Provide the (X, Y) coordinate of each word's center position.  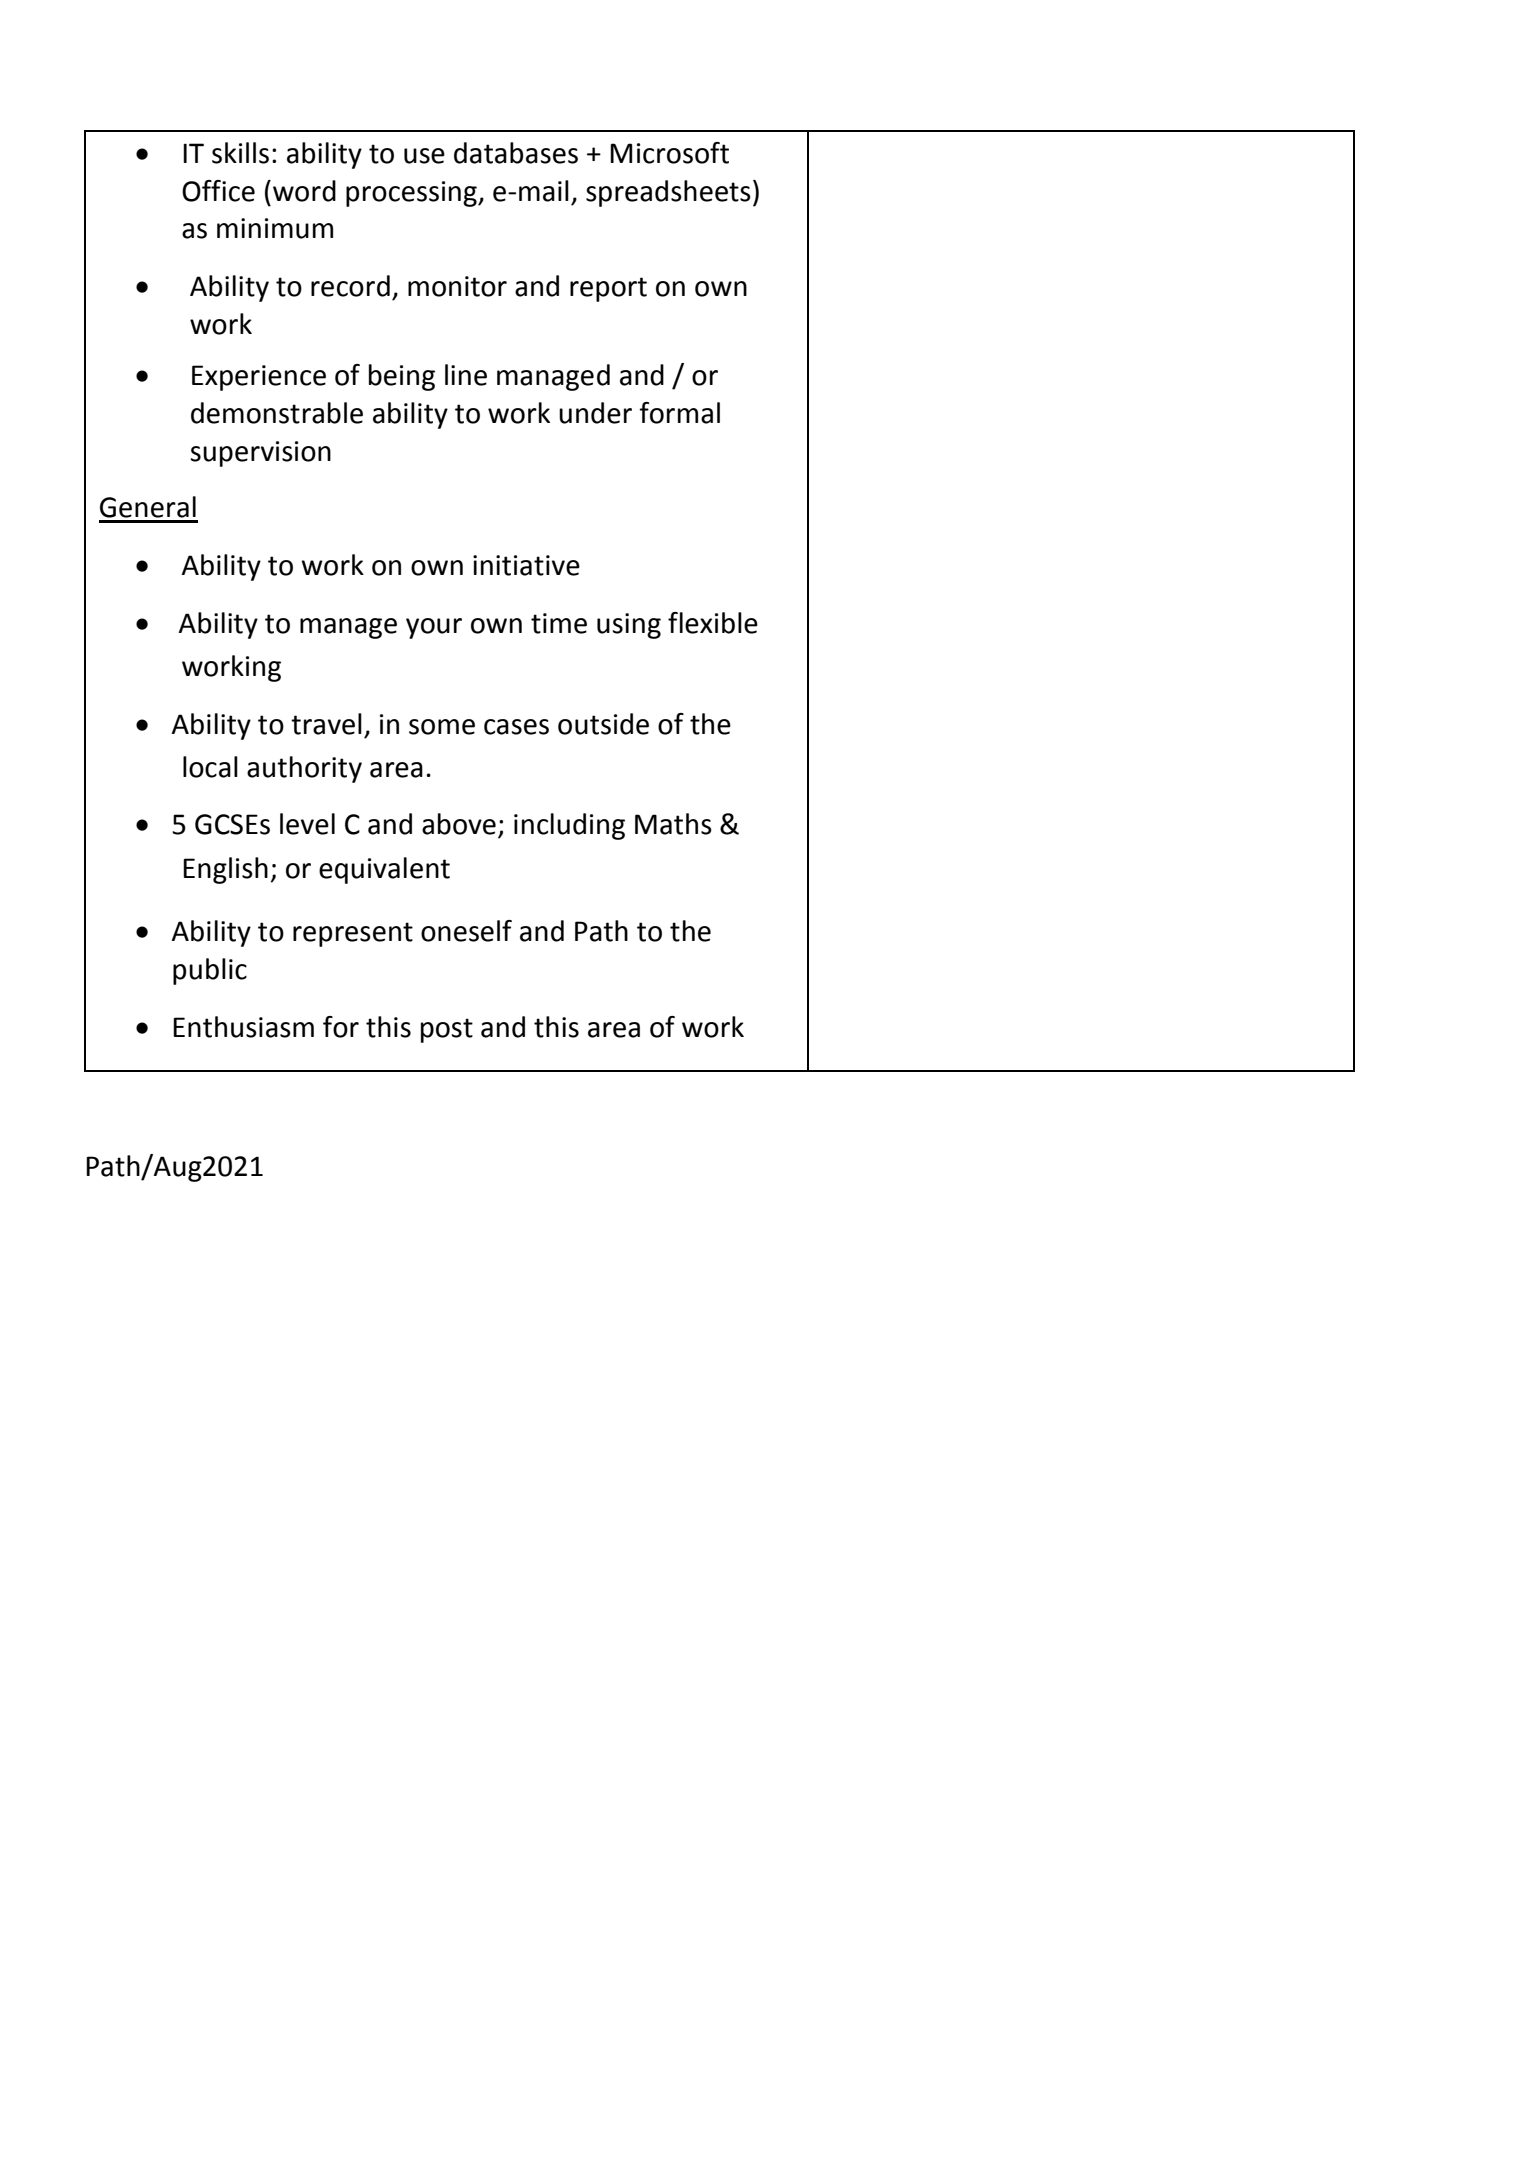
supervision (261, 454)
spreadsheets (668, 193)
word (304, 191)
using (629, 626)
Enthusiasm (243, 1027)
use (424, 156)
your (434, 628)
